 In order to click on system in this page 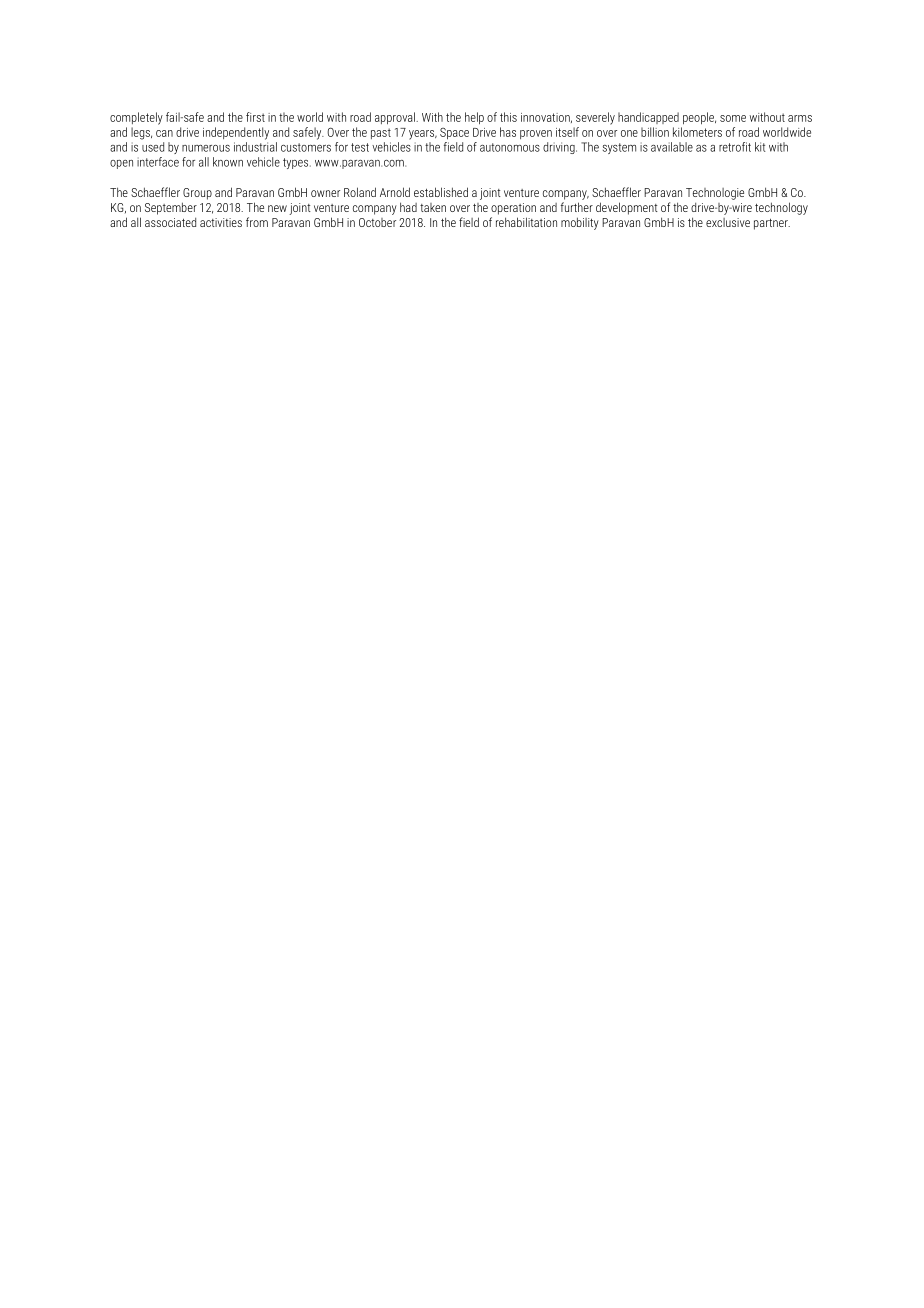, I will do `click(619, 148)`.
